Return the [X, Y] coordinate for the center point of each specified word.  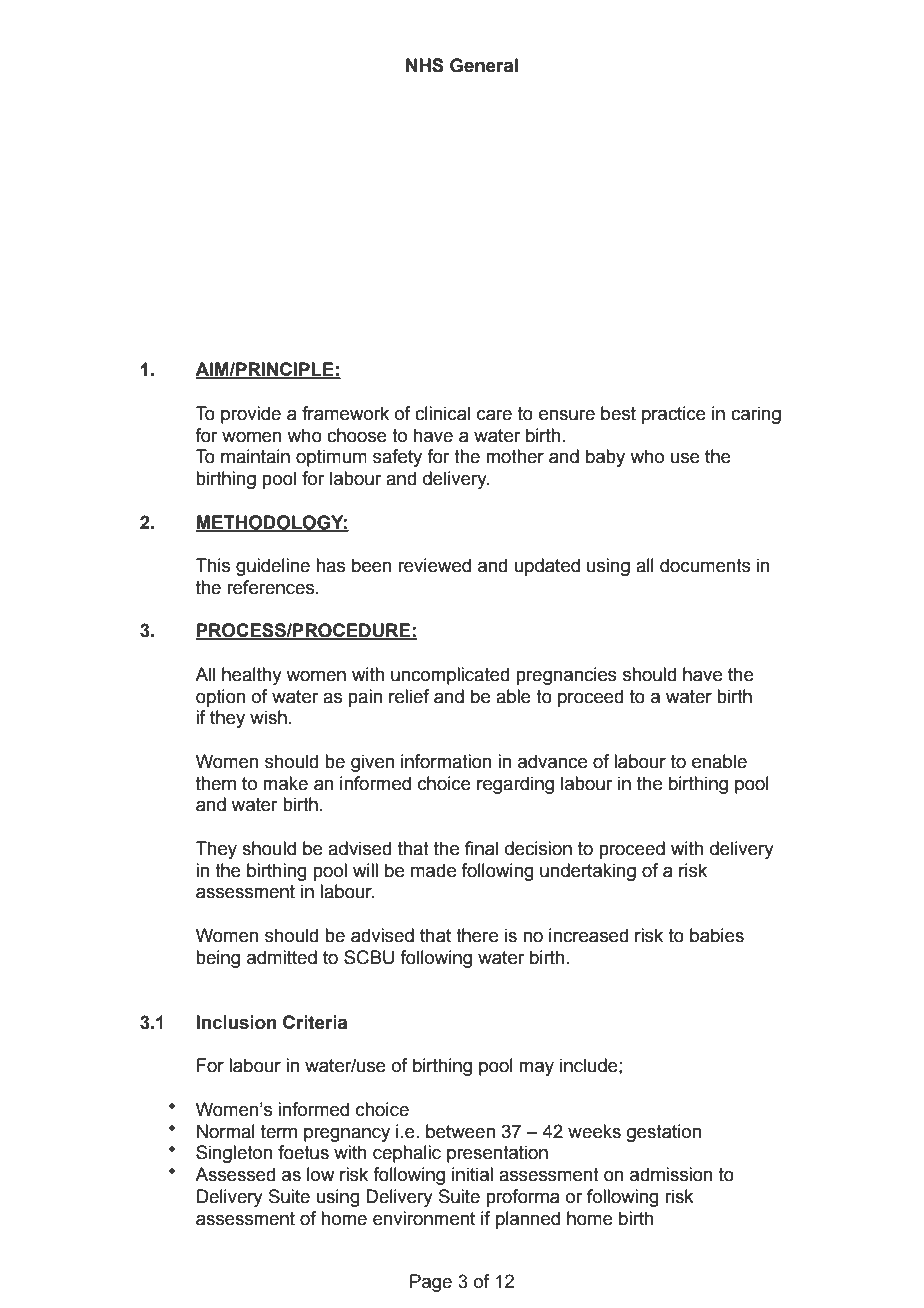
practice [674, 415]
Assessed [235, 1174]
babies [717, 935]
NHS [425, 65]
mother [515, 456]
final [481, 848]
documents [705, 565]
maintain [255, 456]
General [484, 65]
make [285, 783]
